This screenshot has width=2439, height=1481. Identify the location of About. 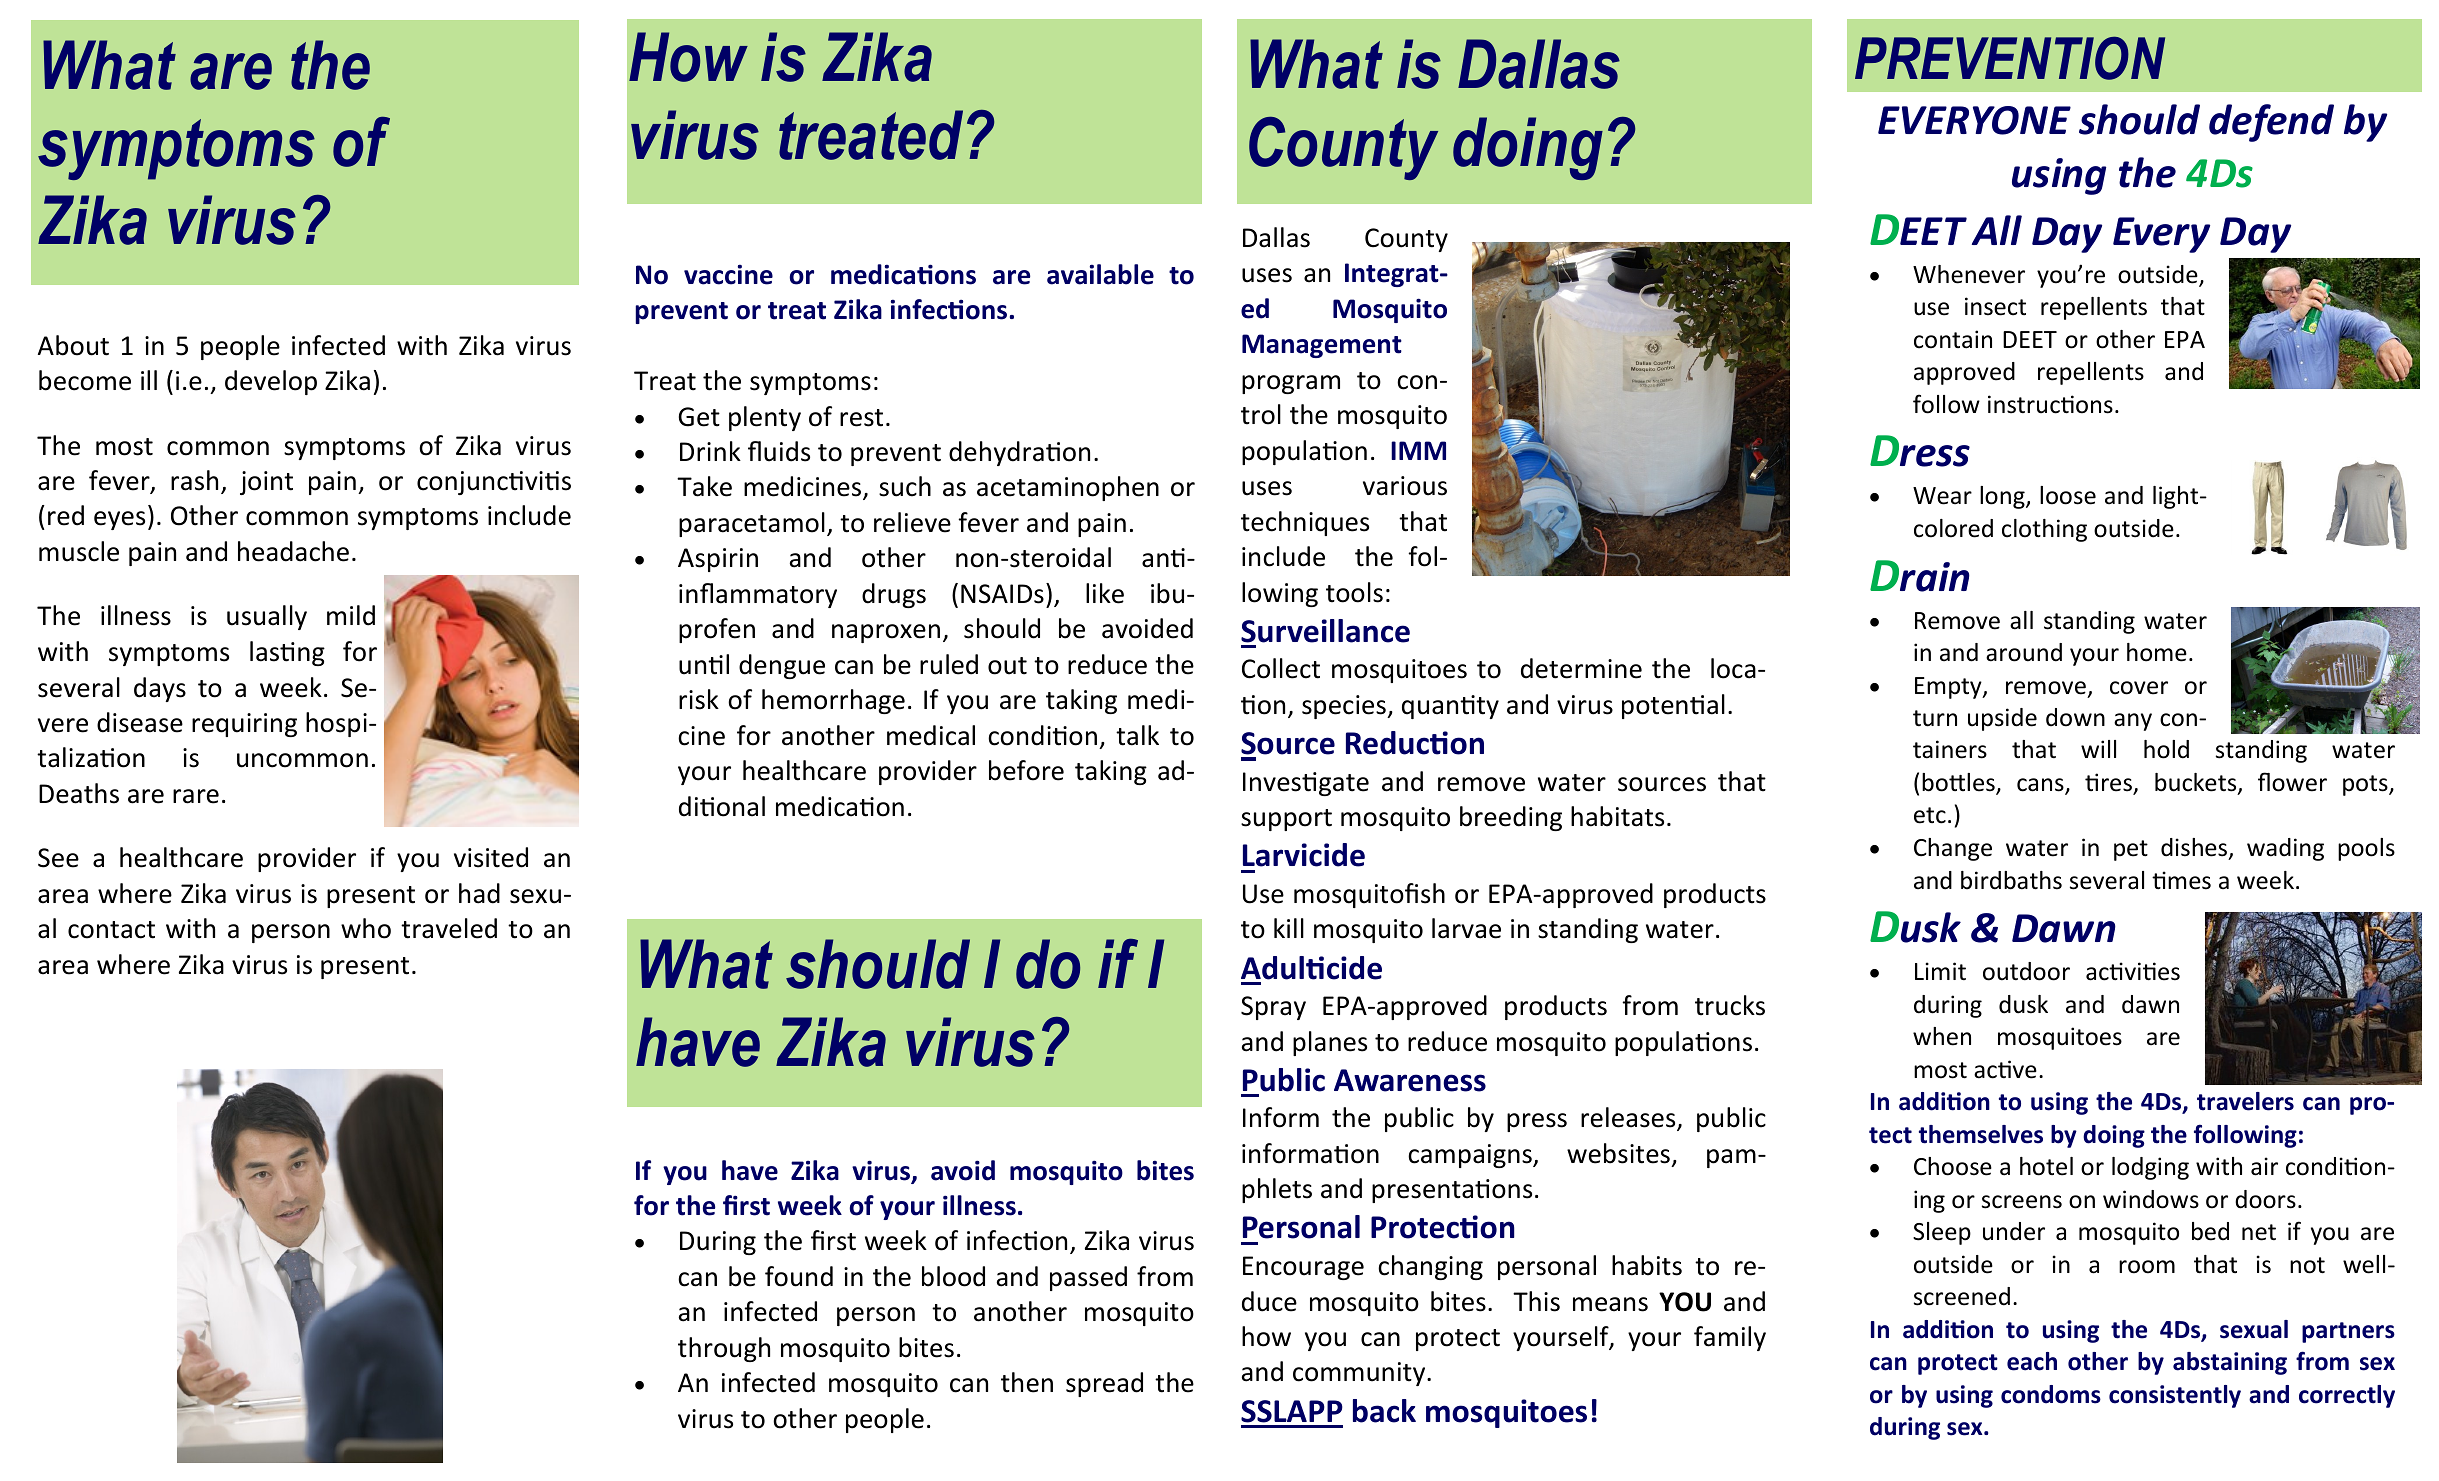
(73, 345).
